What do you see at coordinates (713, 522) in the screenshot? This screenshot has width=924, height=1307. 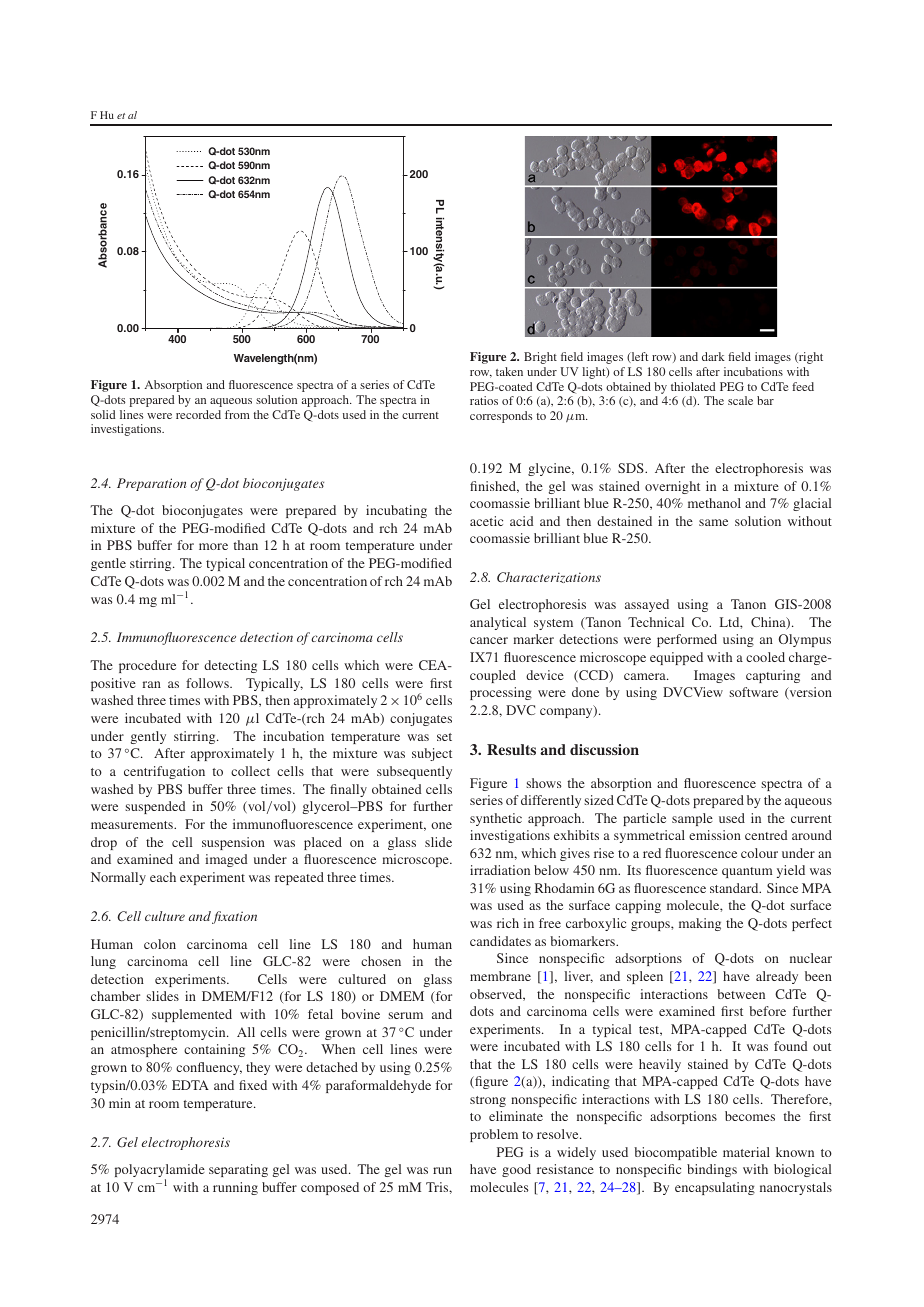 I see `same` at bounding box center [713, 522].
